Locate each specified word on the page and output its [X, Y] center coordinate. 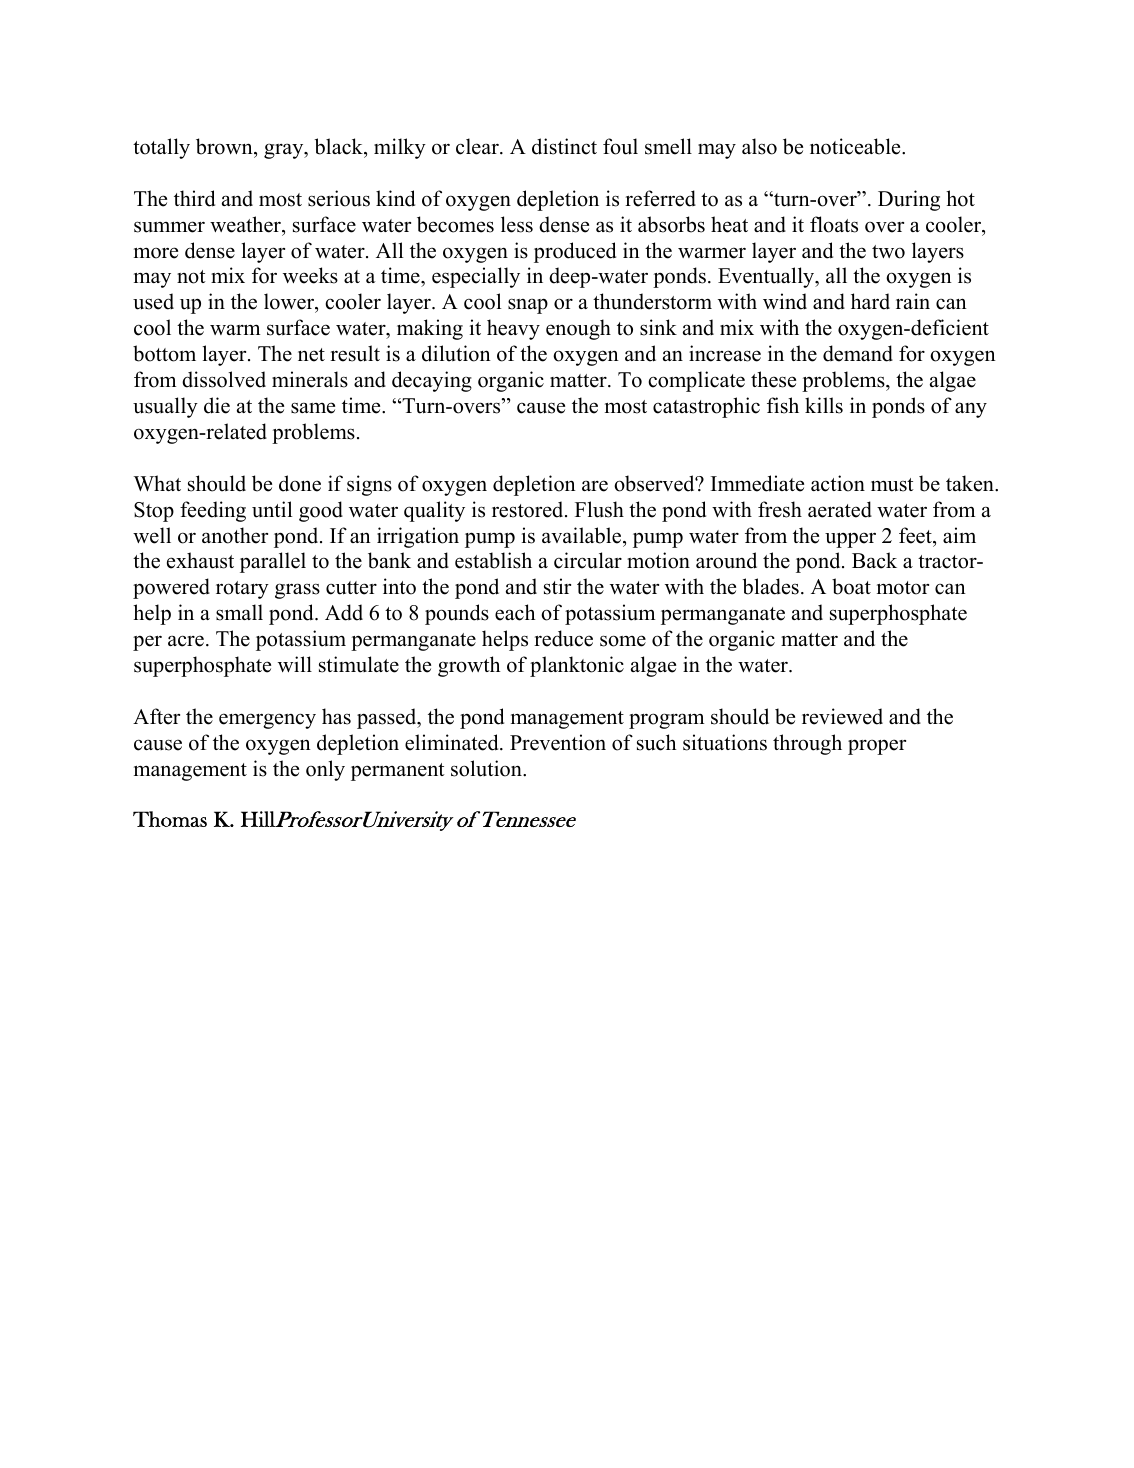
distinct [564, 146]
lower [290, 303]
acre [186, 641]
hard [870, 301]
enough [578, 329]
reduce [563, 638]
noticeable [856, 146]
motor [903, 588]
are [595, 486]
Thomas [170, 819]
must [892, 485]
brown [225, 146]
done [300, 483]
